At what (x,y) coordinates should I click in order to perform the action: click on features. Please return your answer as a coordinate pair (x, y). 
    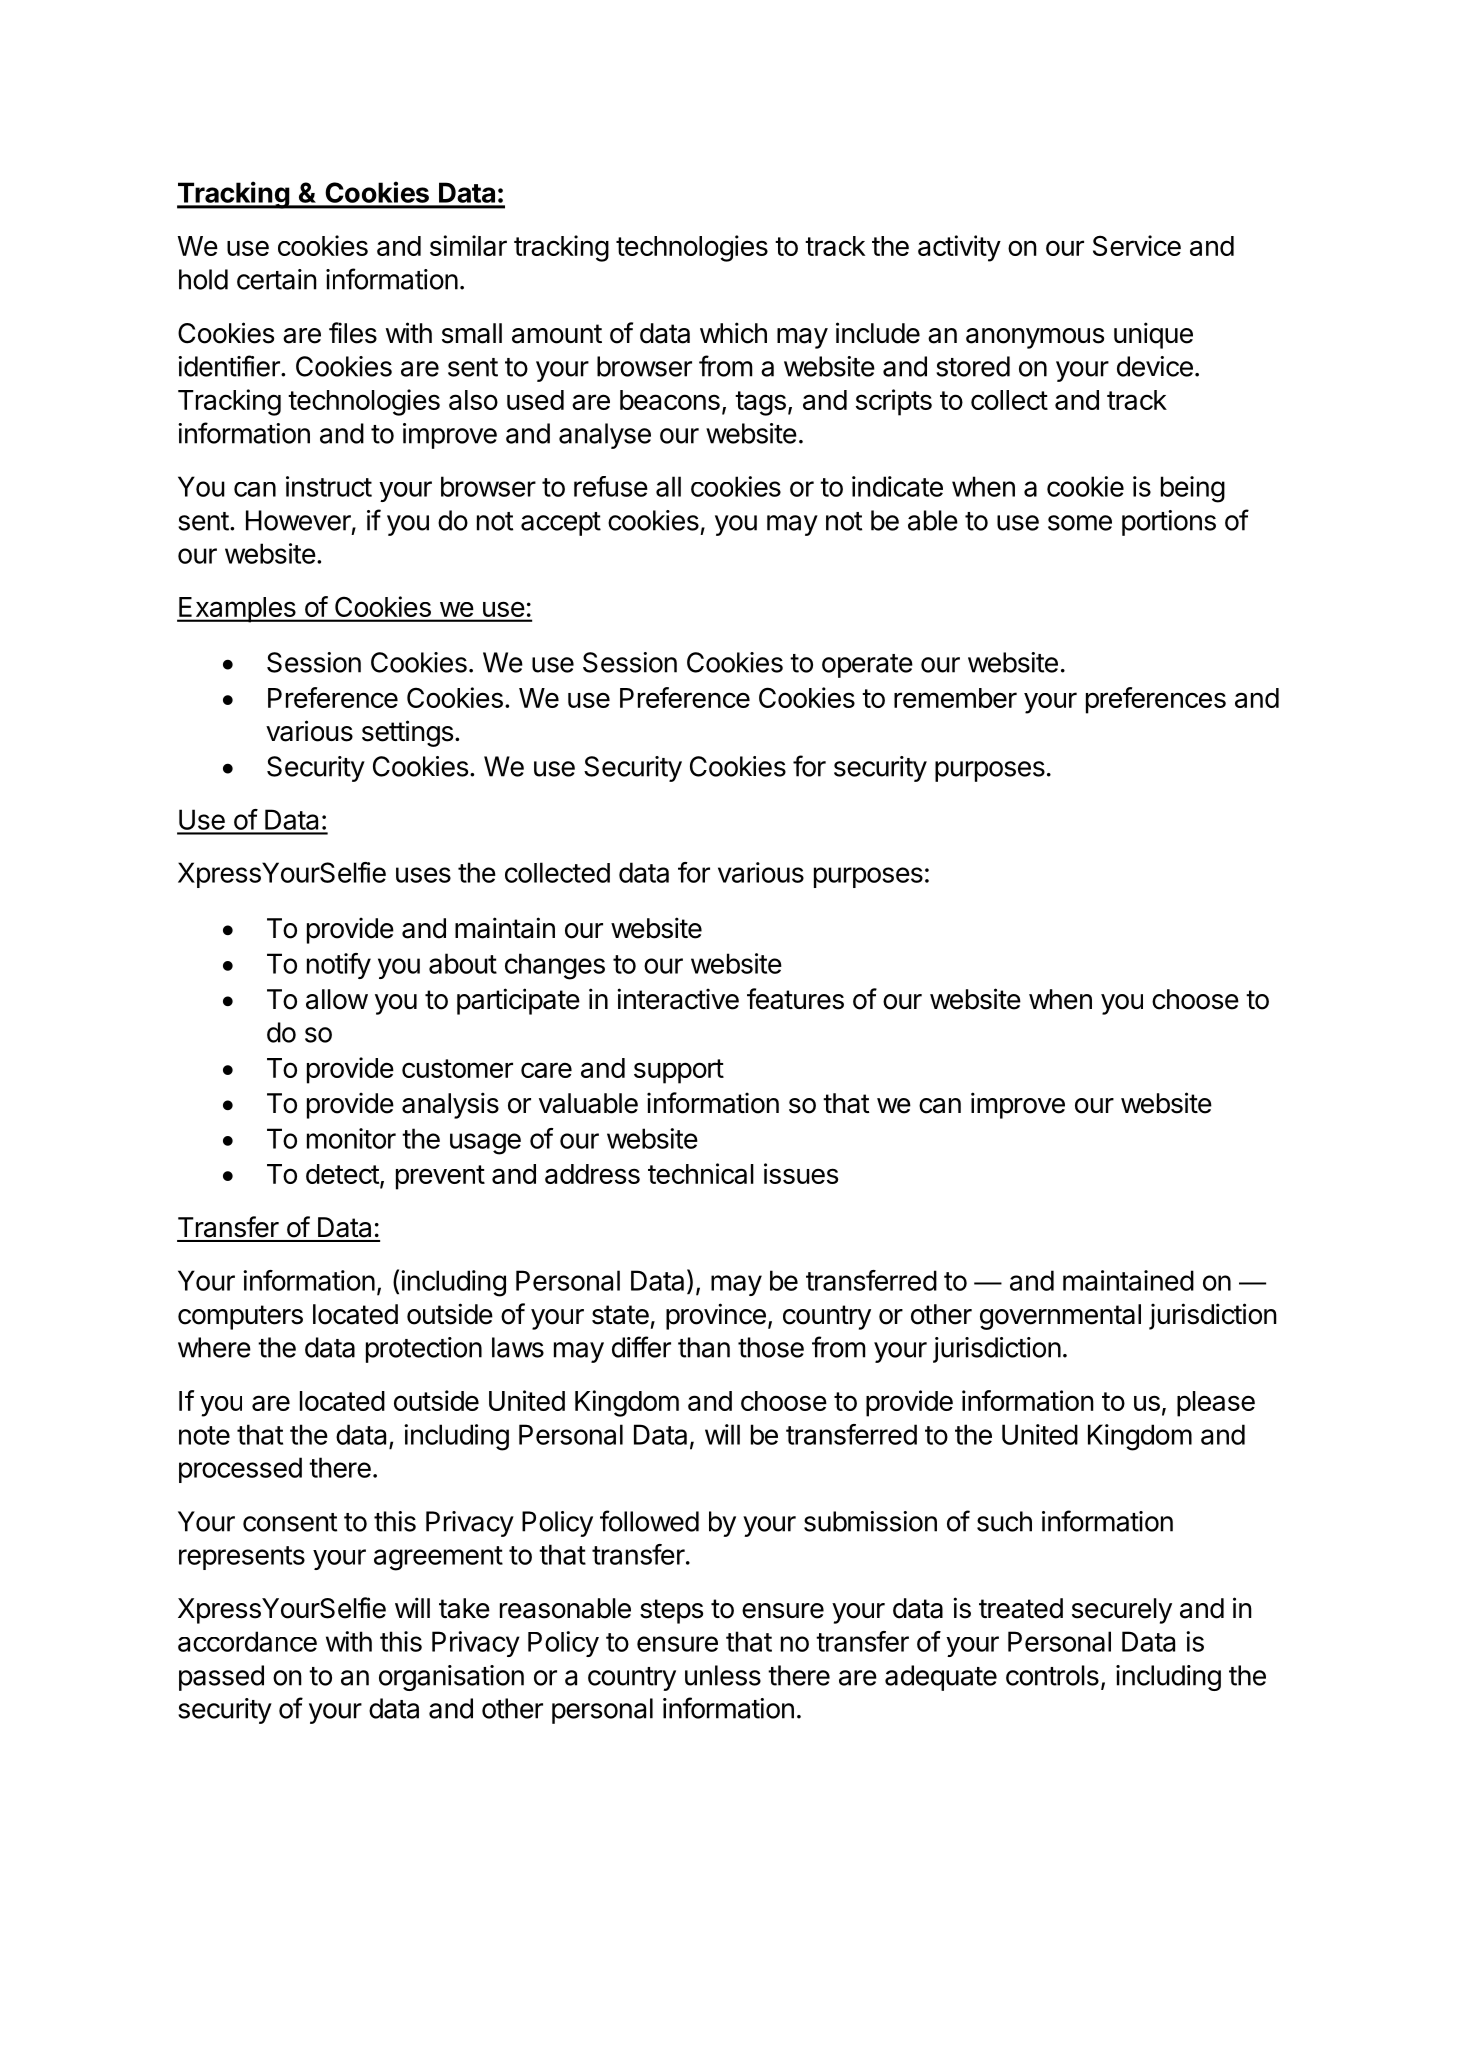
    Looking at the image, I should click on (795, 999).
